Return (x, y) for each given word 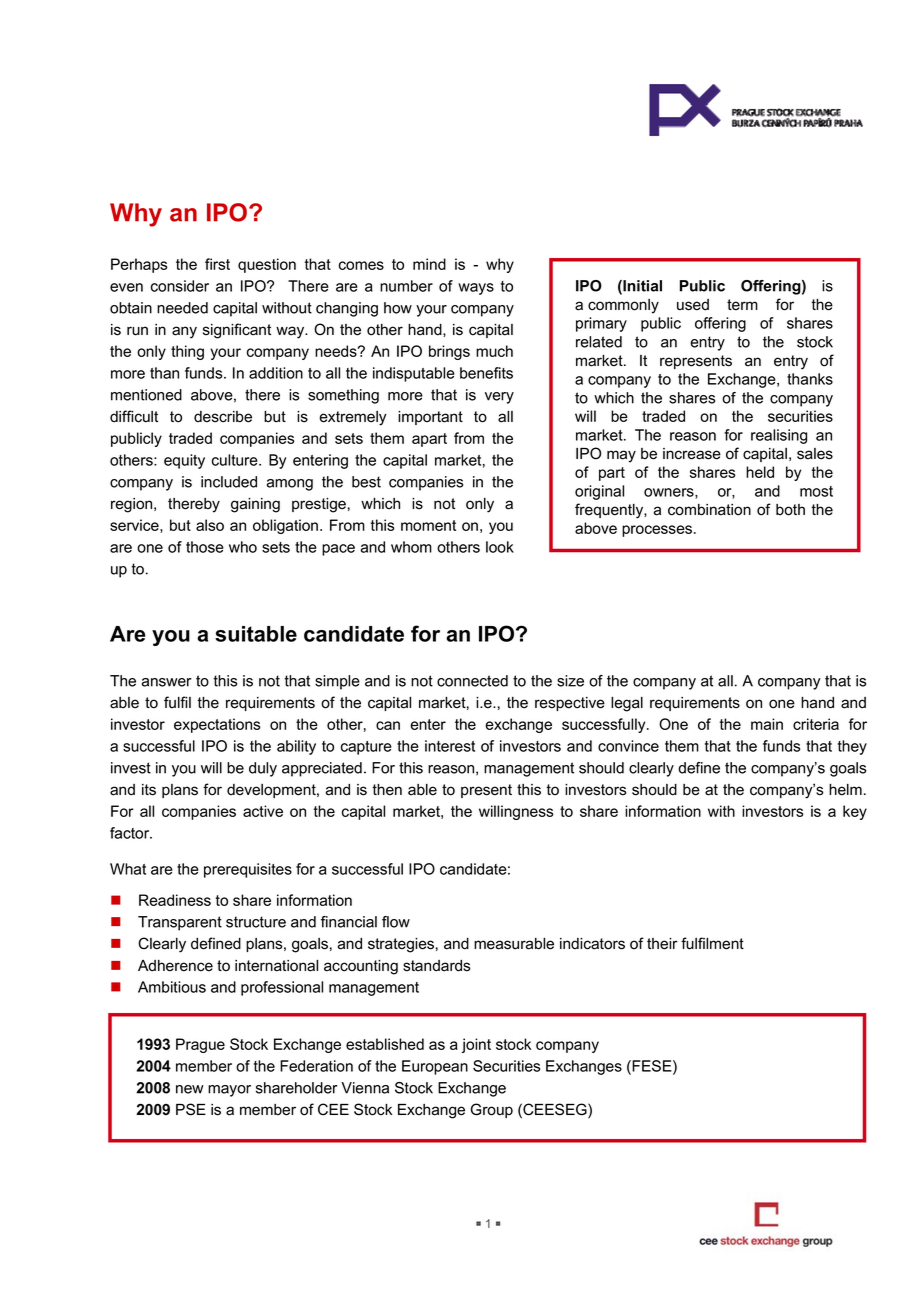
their (662, 944)
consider (180, 286)
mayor (229, 1091)
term (742, 305)
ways (476, 289)
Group (492, 1110)
